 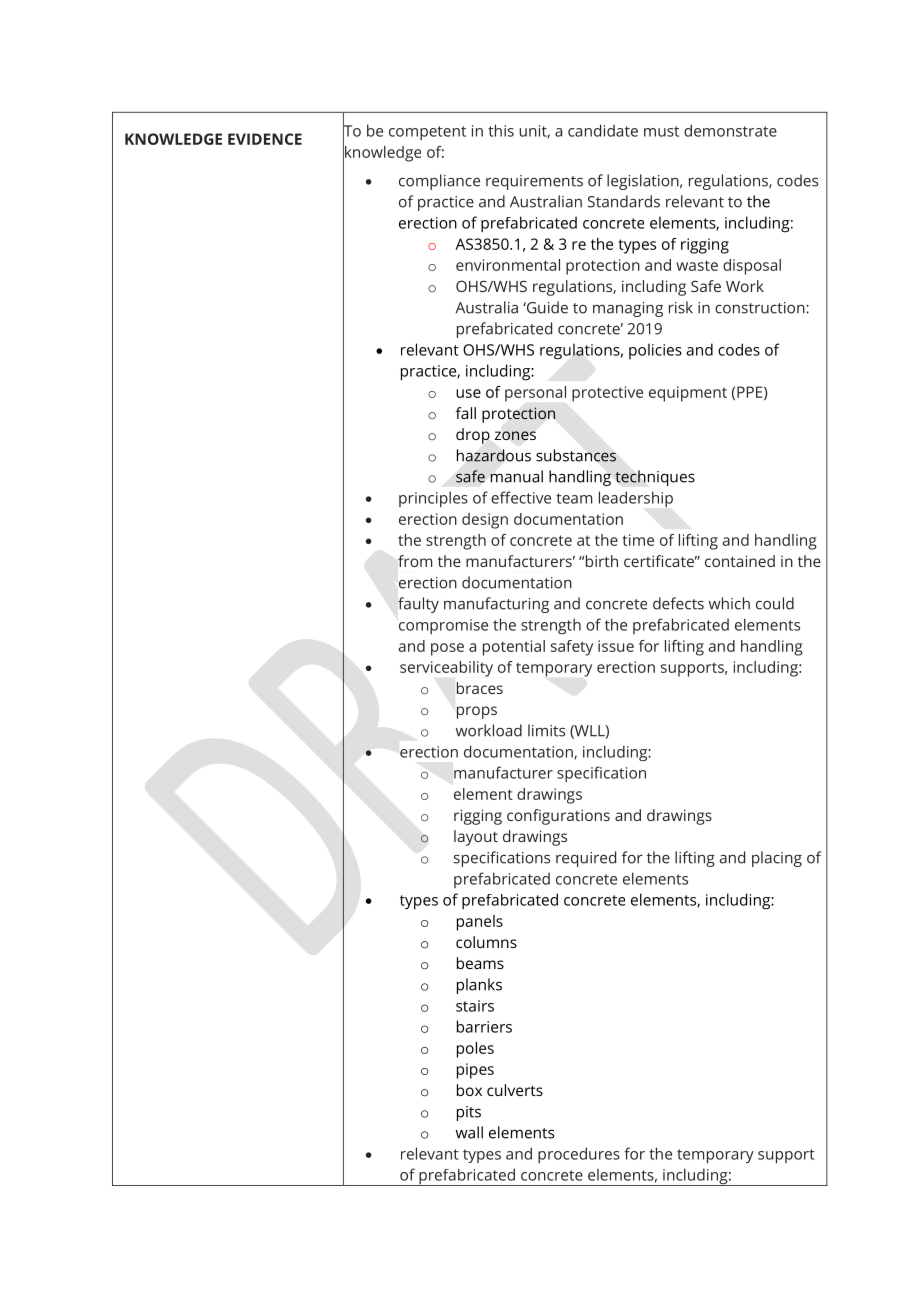 What do you see at coordinates (534, 182) in the screenshot?
I see `requirements` at bounding box center [534, 182].
